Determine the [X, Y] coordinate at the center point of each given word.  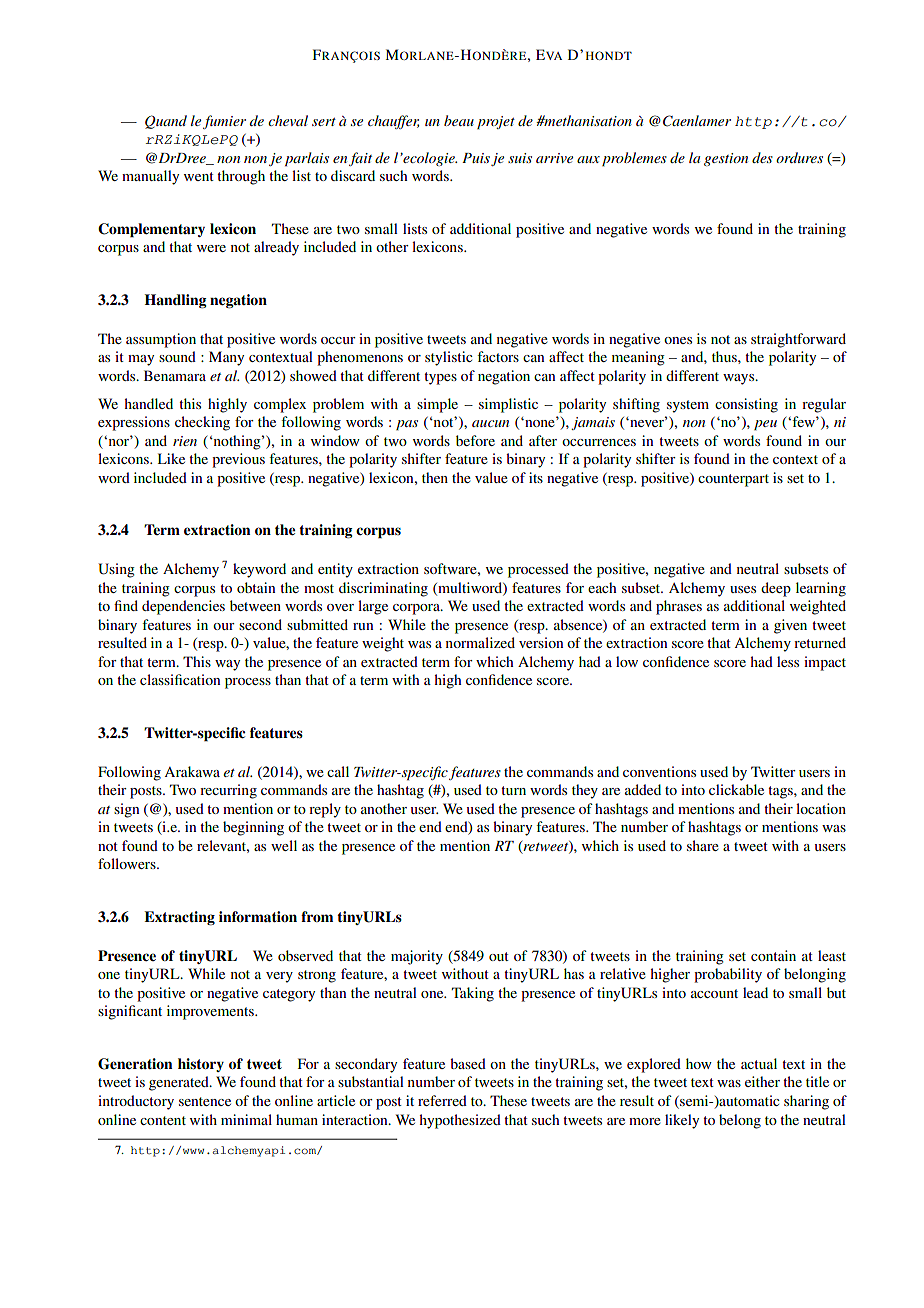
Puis [476, 158]
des [762, 157]
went [199, 176]
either [762, 1081]
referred [442, 1100]
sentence [205, 1101]
